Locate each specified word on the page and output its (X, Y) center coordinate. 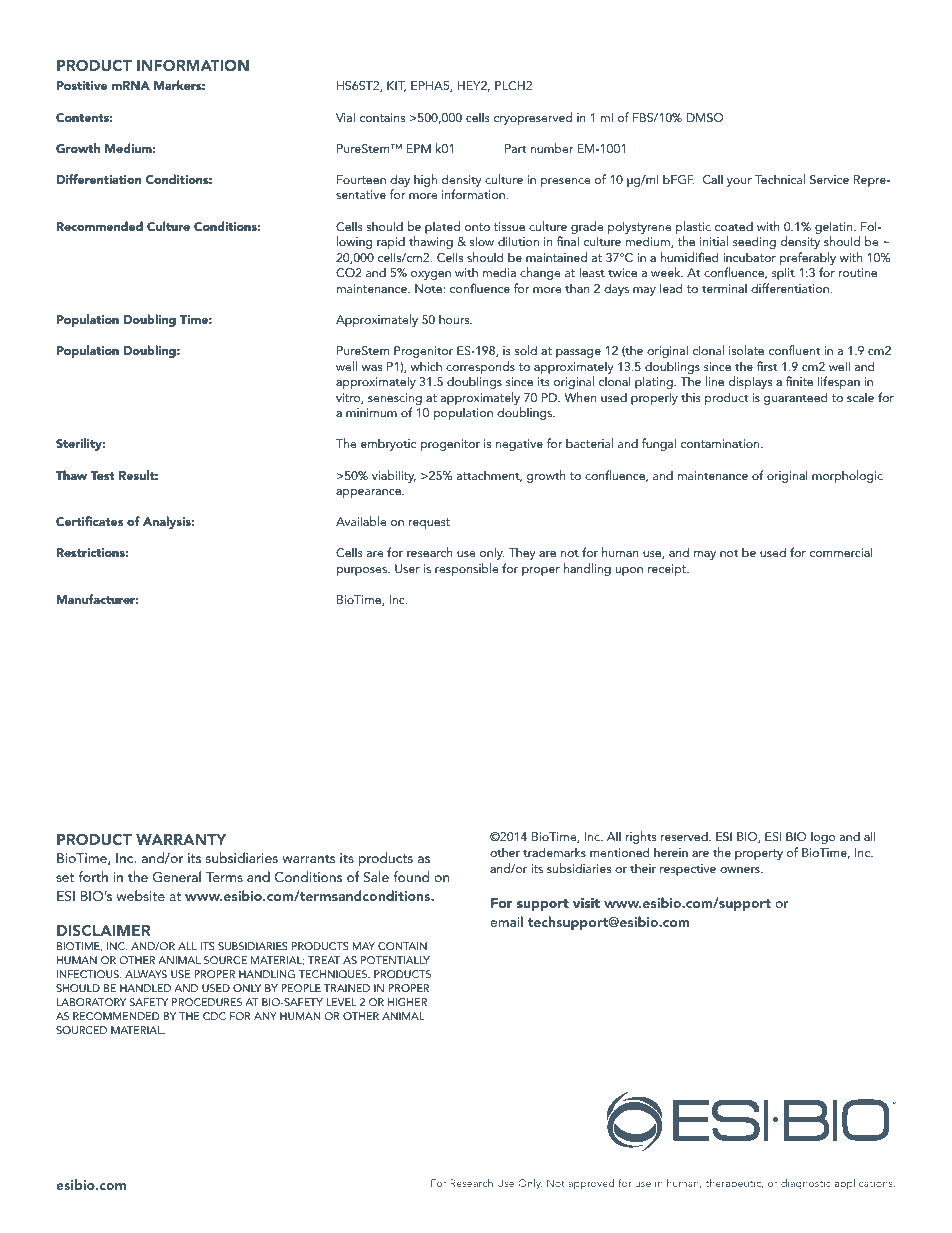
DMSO (705, 118)
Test (103, 475)
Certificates (89, 521)
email (506, 921)
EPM (419, 148)
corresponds (480, 367)
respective (688, 870)
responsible (467, 569)
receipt (668, 570)
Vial (345, 117)
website (140, 895)
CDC (214, 1016)
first (767, 366)
